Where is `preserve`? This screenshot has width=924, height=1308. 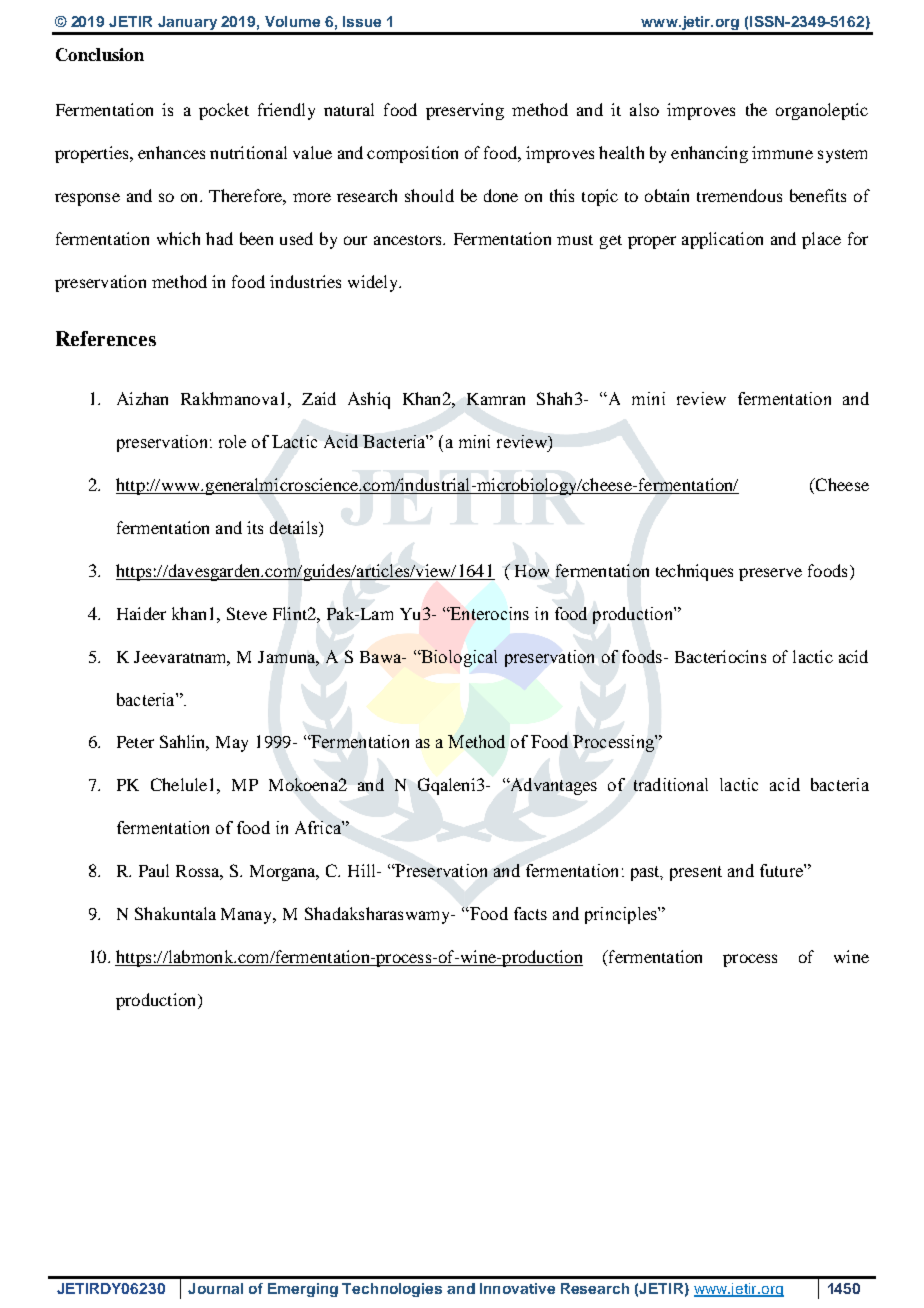 preserve is located at coordinates (770, 574).
